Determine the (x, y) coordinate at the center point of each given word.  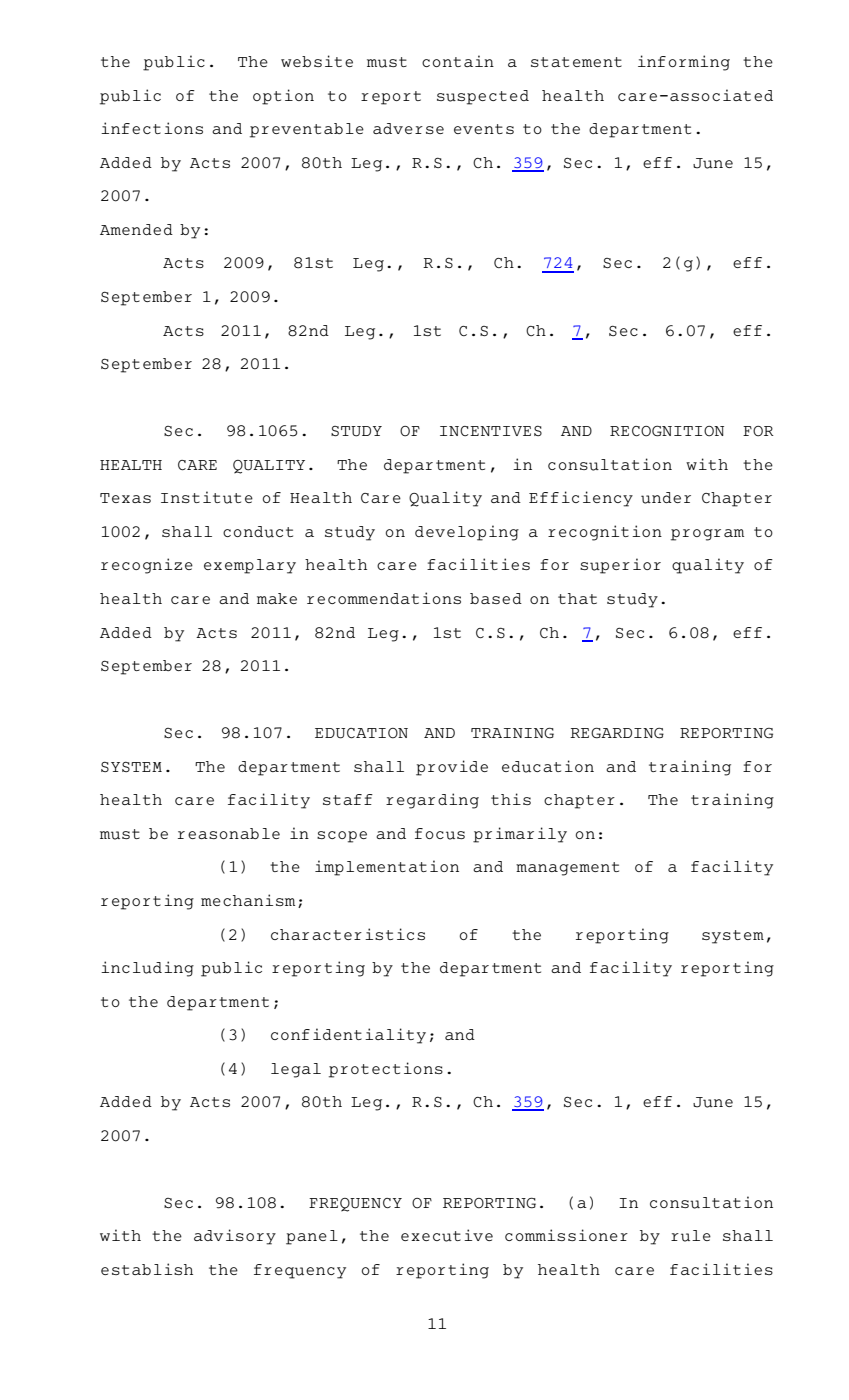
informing (684, 63)
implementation (387, 868)
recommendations (384, 598)
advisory (235, 1237)
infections (152, 128)
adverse (408, 128)
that (577, 598)
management (567, 869)
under (666, 498)
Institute (207, 497)
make (277, 598)
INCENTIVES (491, 431)
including (147, 969)
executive (447, 1235)
